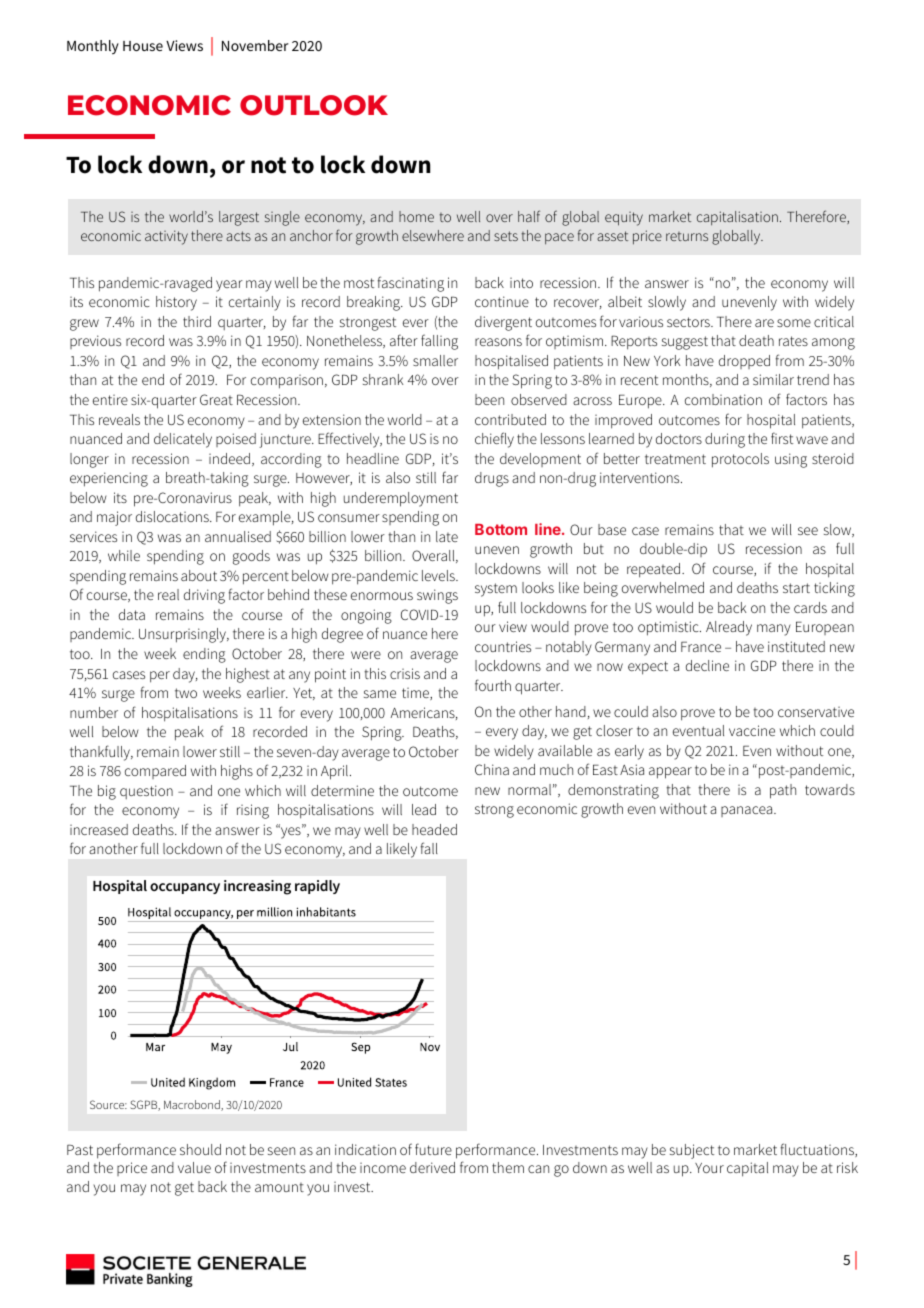  Describe the element at coordinates (314, 105) in the screenshot. I see `OUTLOOK` at that location.
